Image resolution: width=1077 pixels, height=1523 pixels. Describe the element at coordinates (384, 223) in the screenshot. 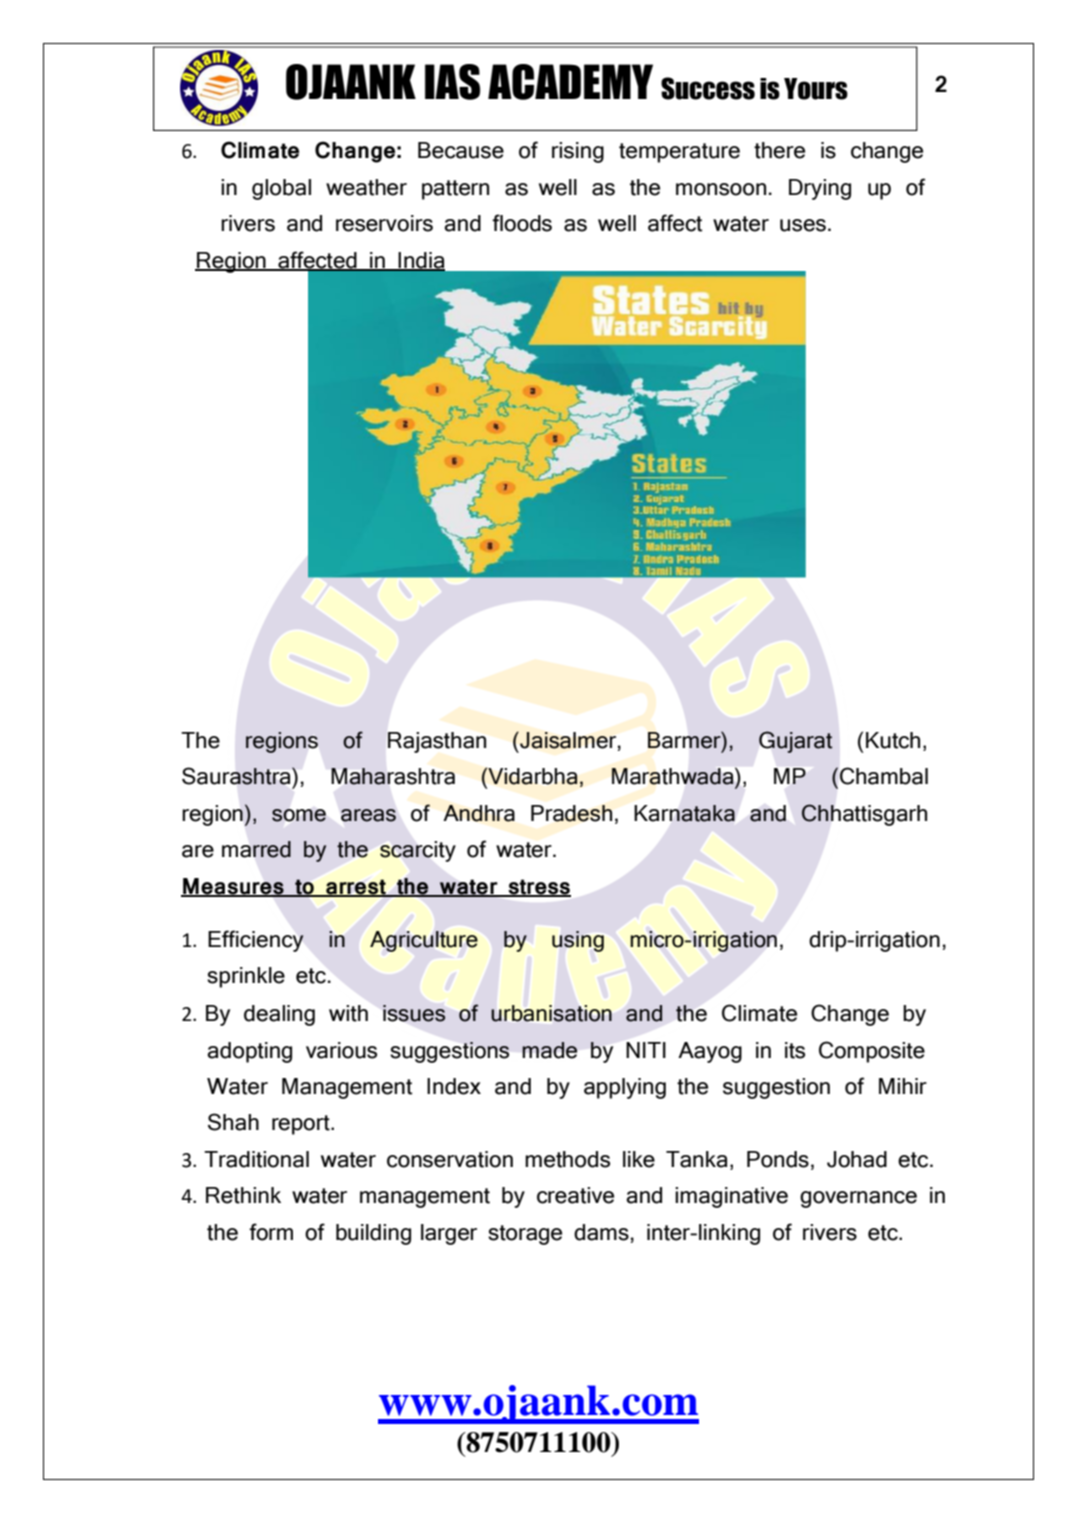

I see `reservoirs` at that location.
